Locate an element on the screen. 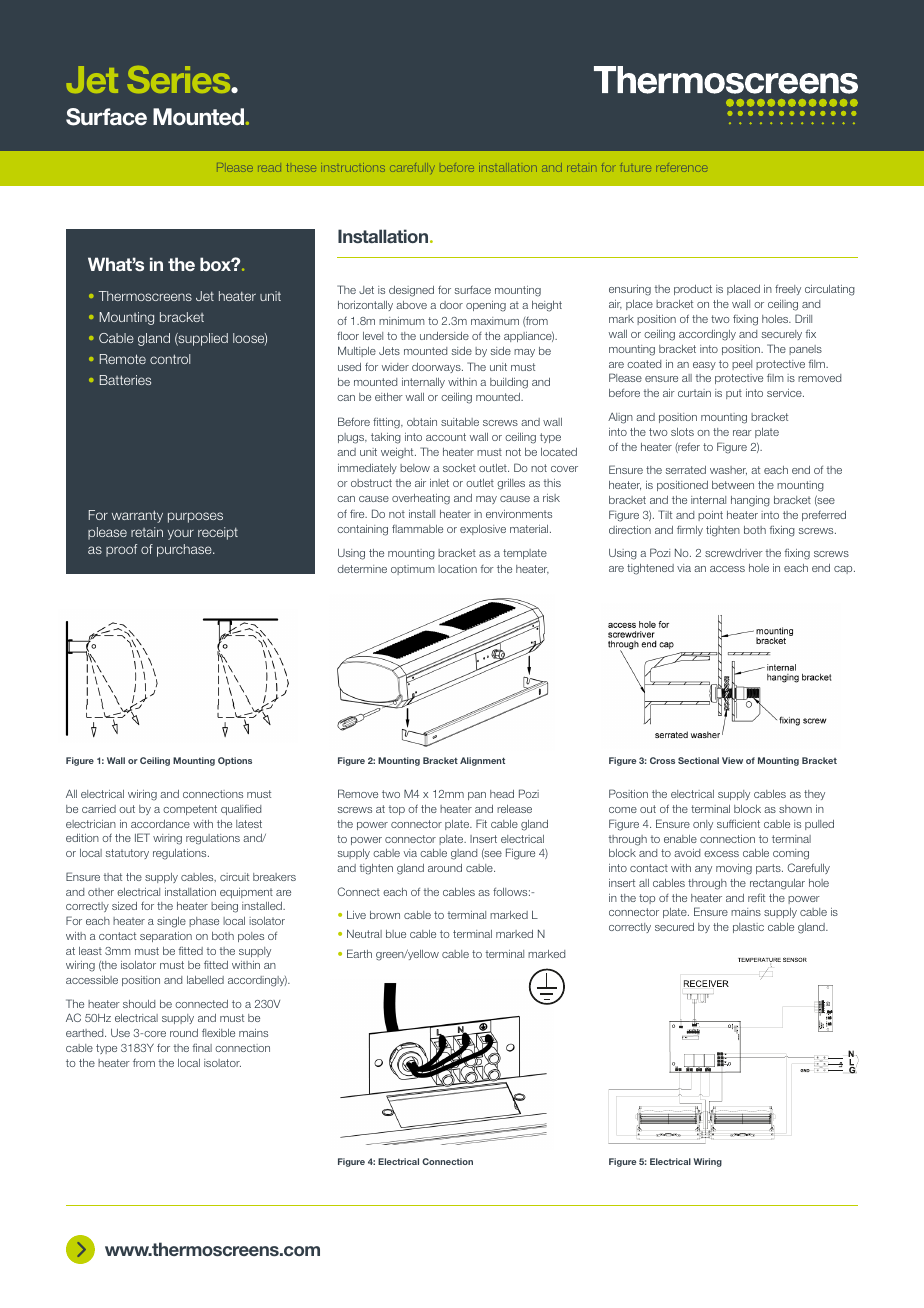  accordance is located at coordinates (160, 824).
